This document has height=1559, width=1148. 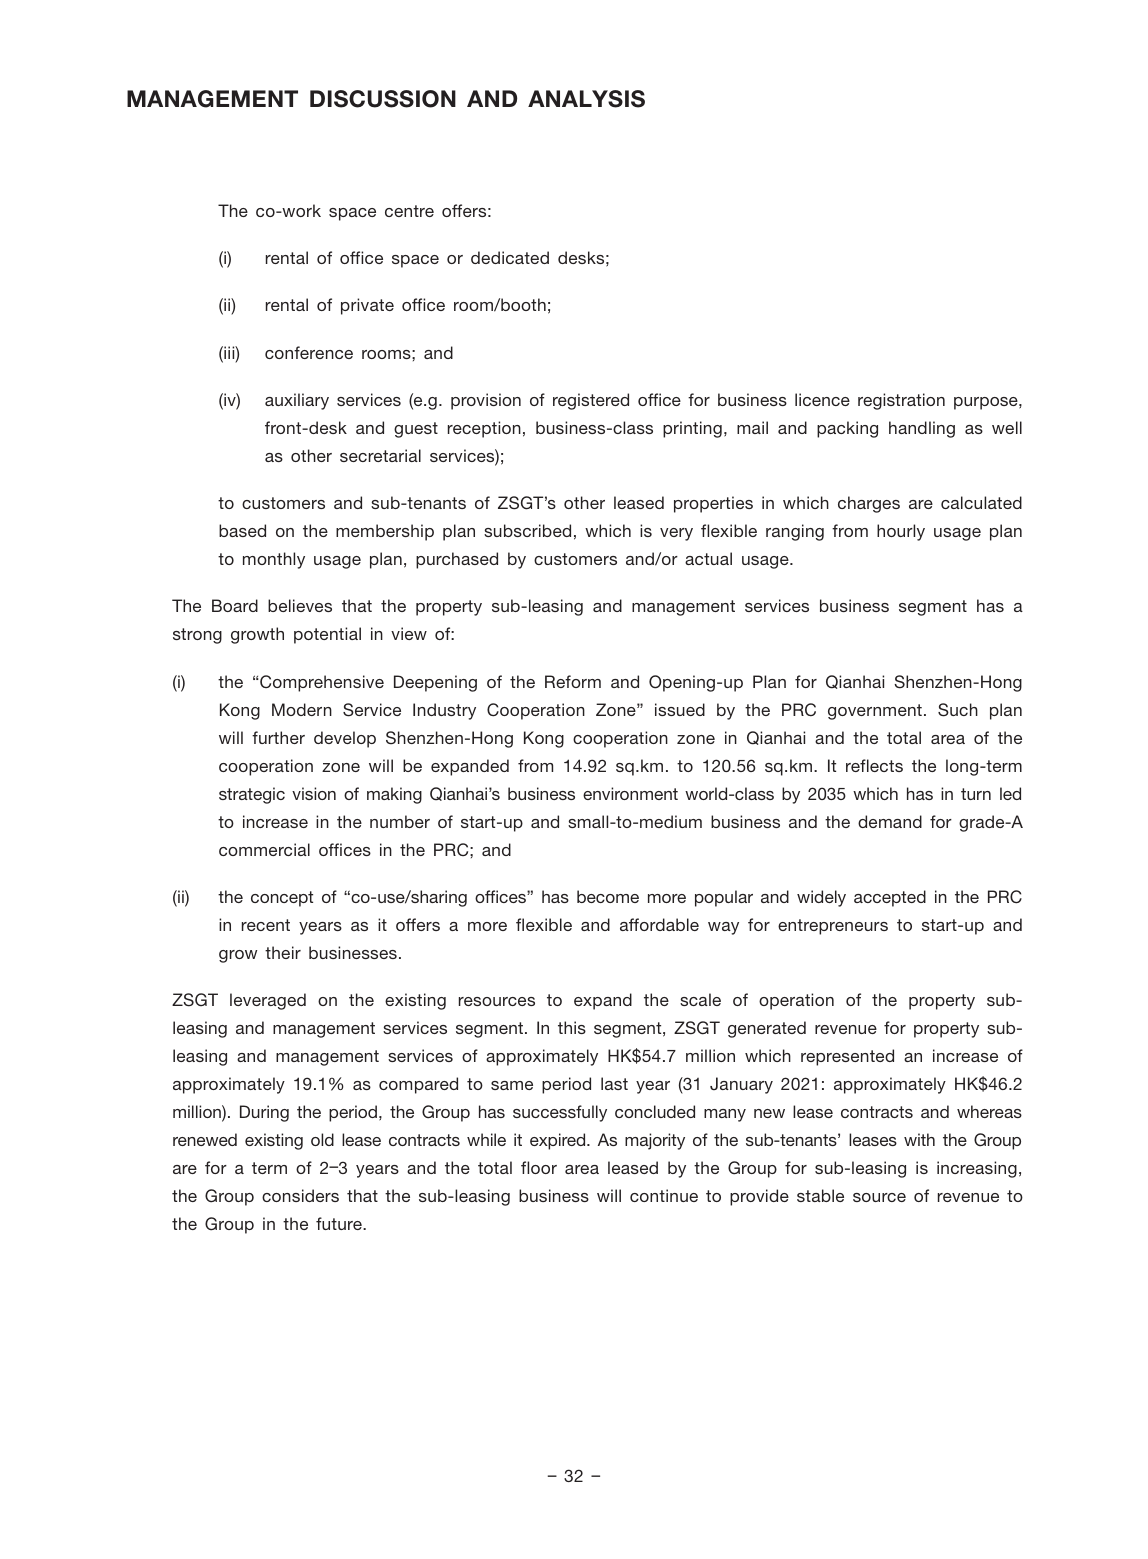 I want to click on DISCUSSION, so click(x=383, y=99).
